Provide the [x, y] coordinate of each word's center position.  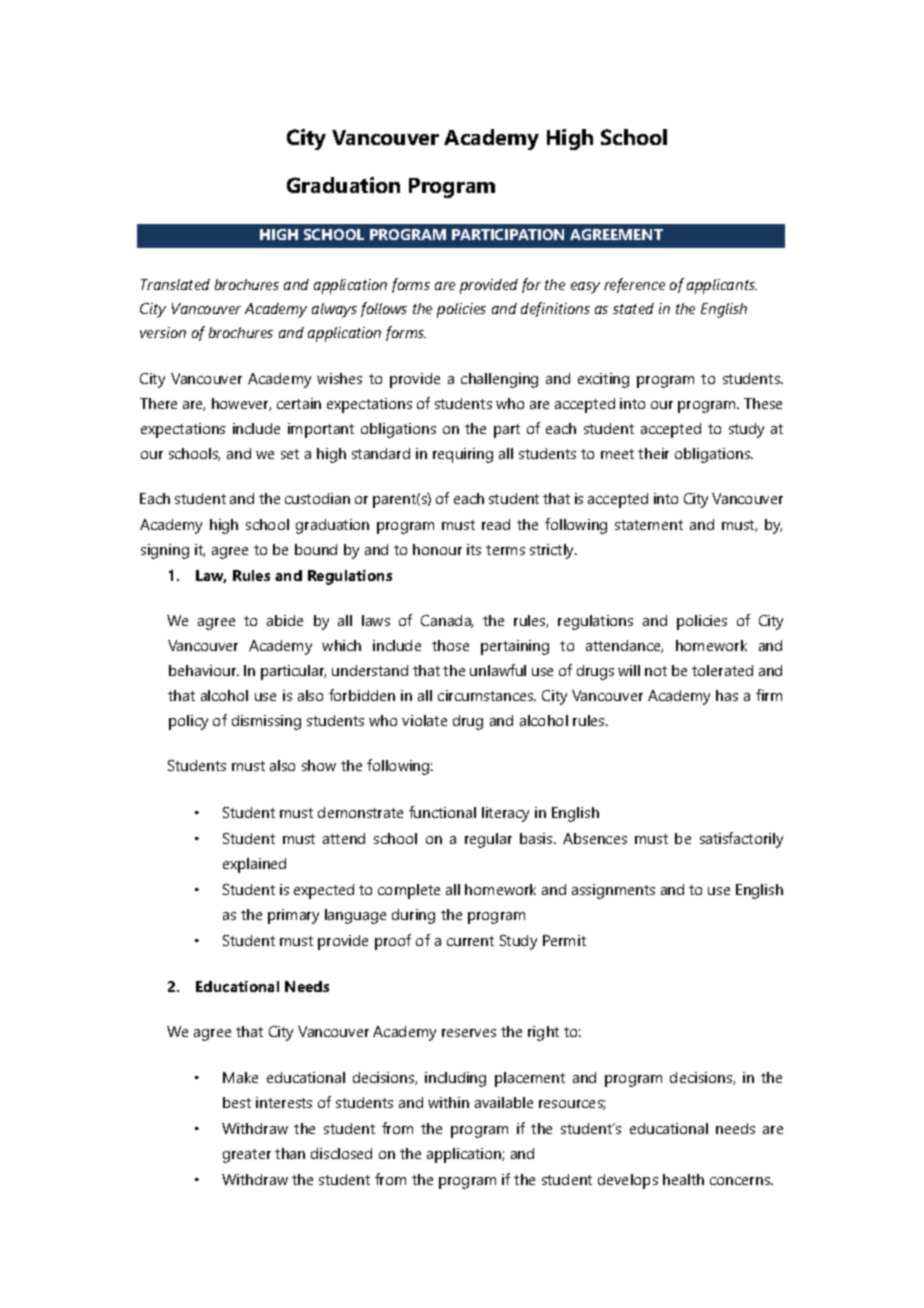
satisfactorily [741, 840]
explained [254, 865]
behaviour [204, 670]
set [290, 454]
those [450, 645]
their [653, 453]
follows [384, 309]
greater [247, 1156]
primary [293, 916]
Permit [564, 940]
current [470, 941]
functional [442, 812]
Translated [175, 284]
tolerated [722, 670]
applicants [722, 286]
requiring [463, 455]
